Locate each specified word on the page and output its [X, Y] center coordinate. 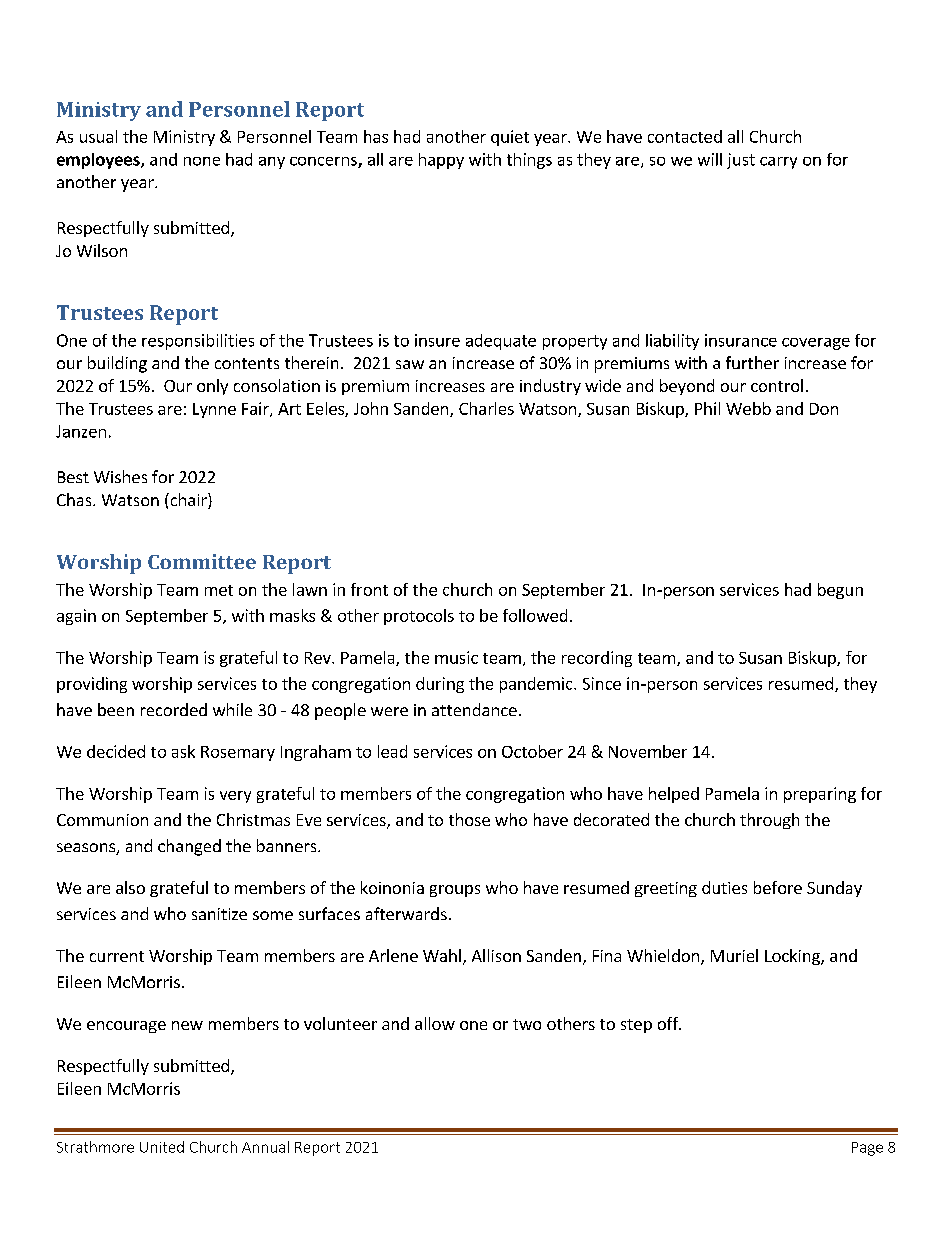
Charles [486, 408]
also [130, 887]
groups [455, 891]
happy [441, 161]
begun [840, 591]
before [778, 887]
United [162, 1147]
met [219, 590]
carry [778, 163]
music [456, 657]
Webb [748, 408]
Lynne [214, 410]
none [202, 161]
